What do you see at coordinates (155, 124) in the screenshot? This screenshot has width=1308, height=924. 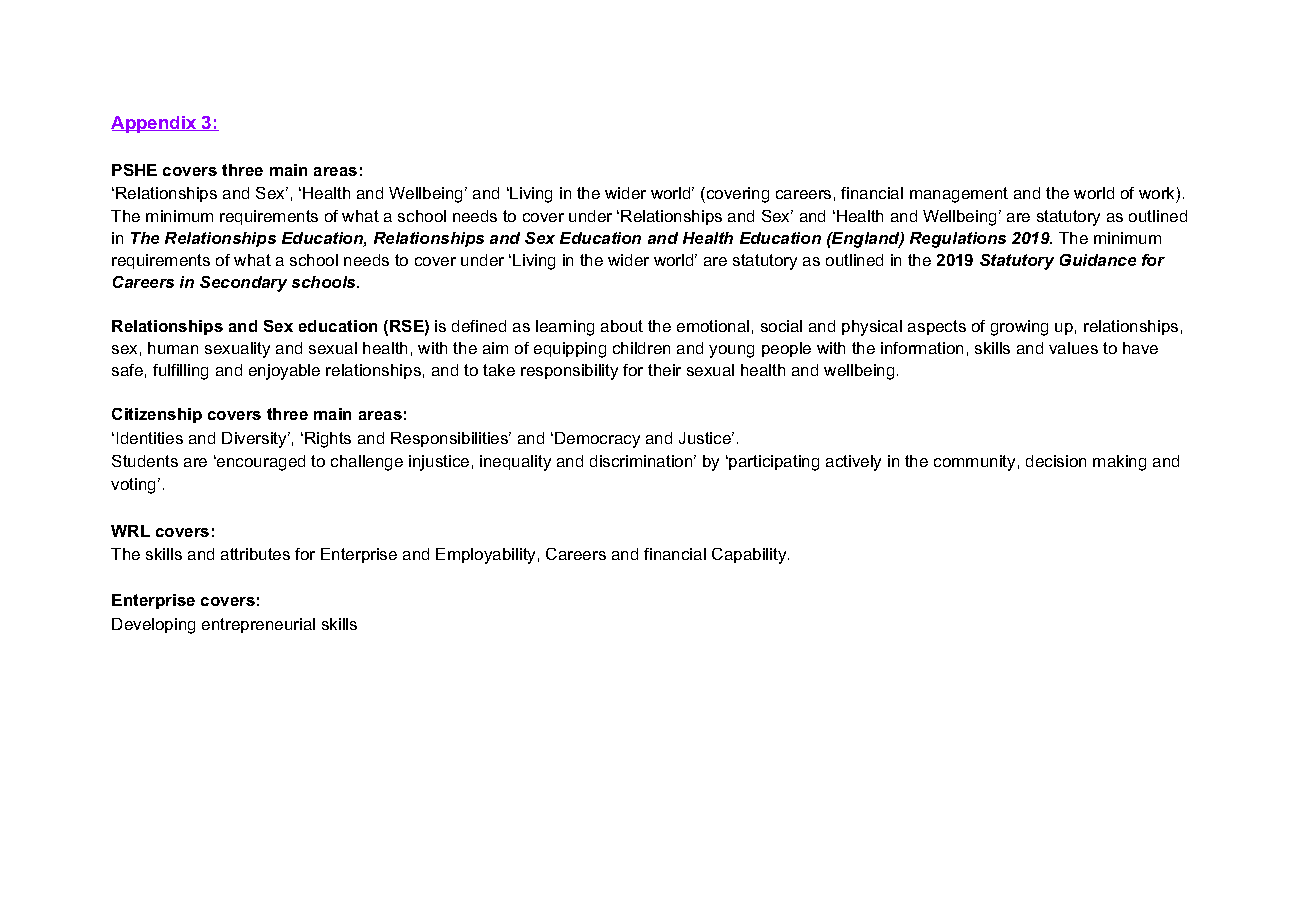 I see `Appendix` at bounding box center [155, 124].
